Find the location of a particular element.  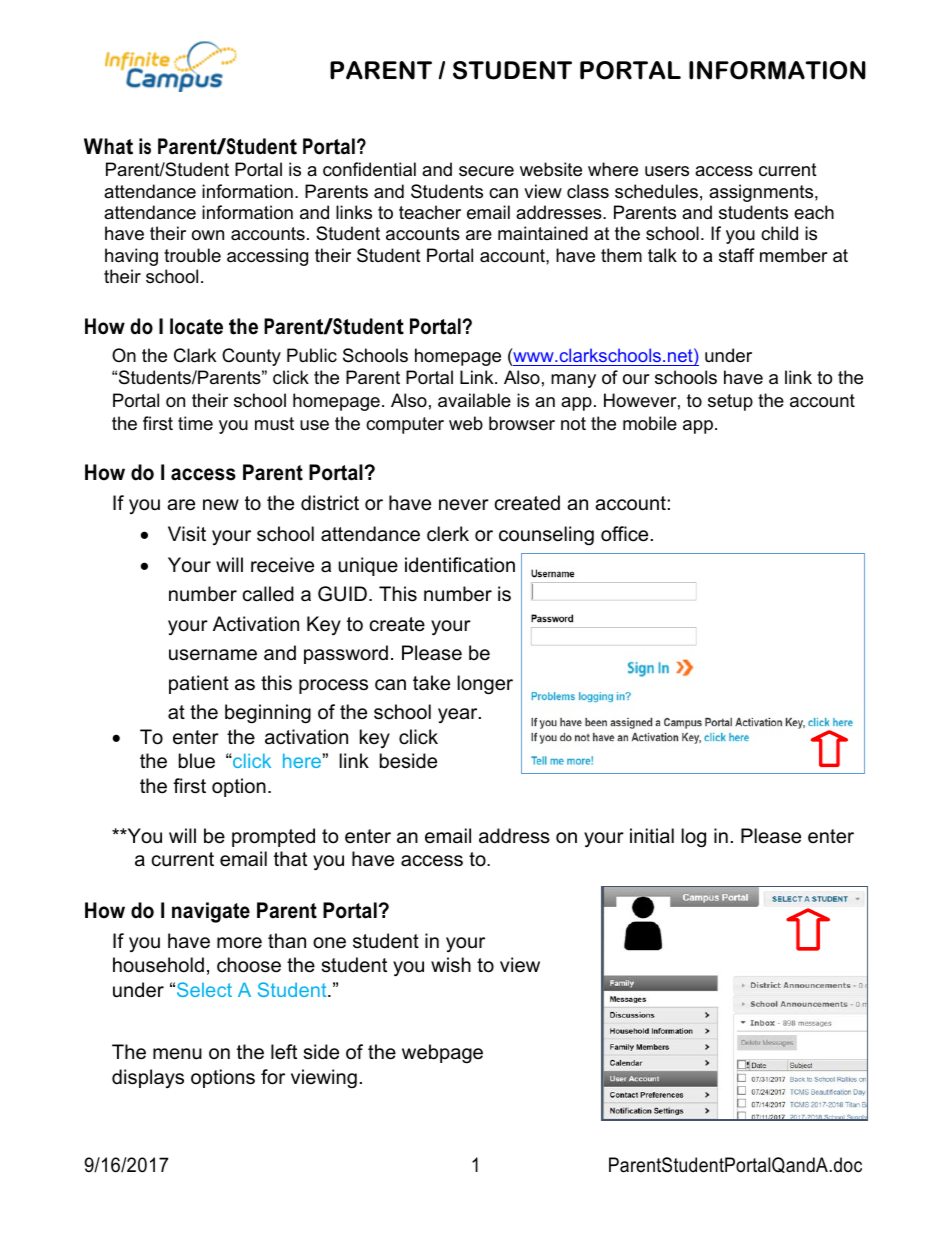

menu is located at coordinates (177, 1054).
